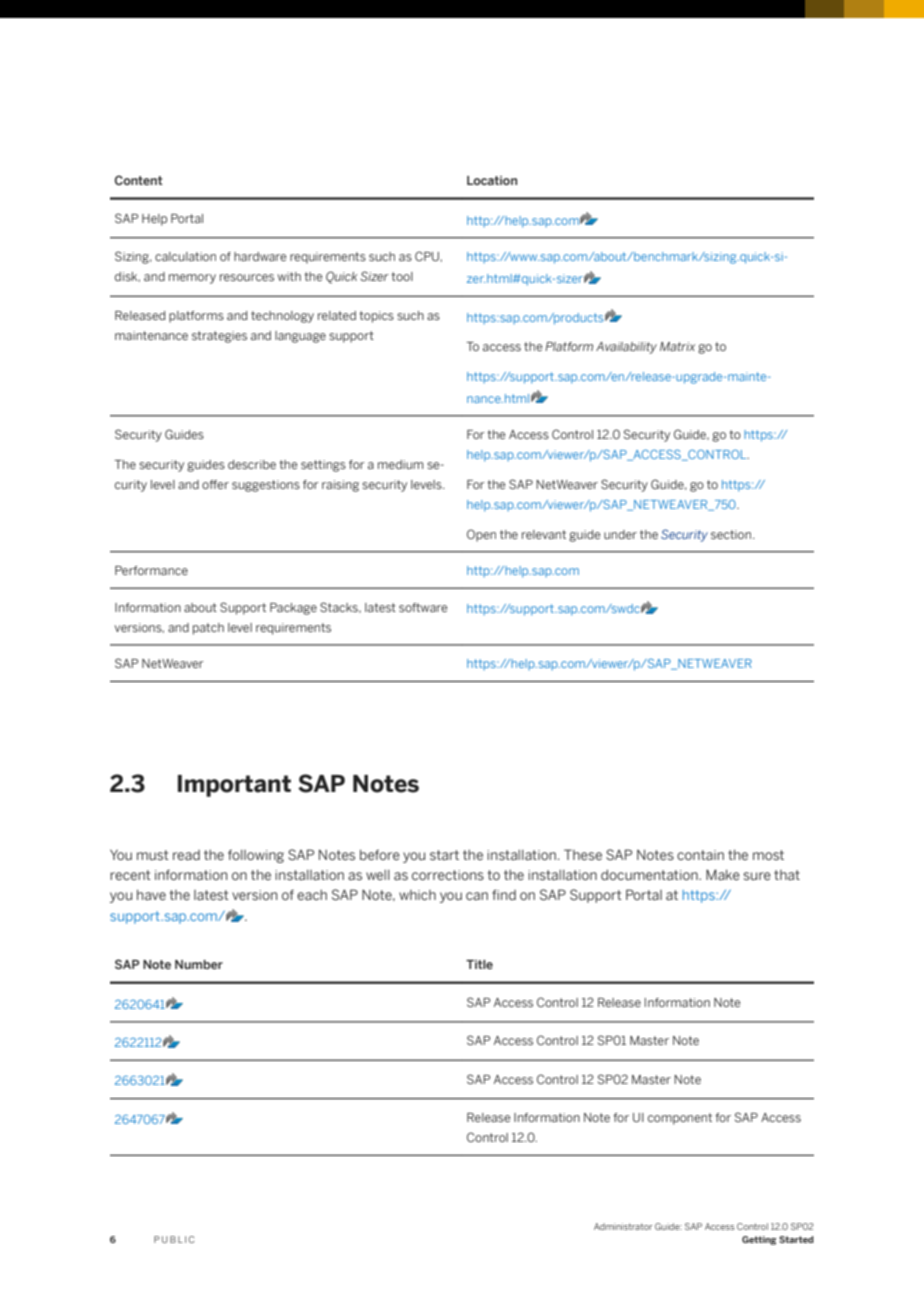 The height and width of the page is (1308, 924). What do you see at coordinates (481, 535) in the page?
I see `Open` at bounding box center [481, 535].
